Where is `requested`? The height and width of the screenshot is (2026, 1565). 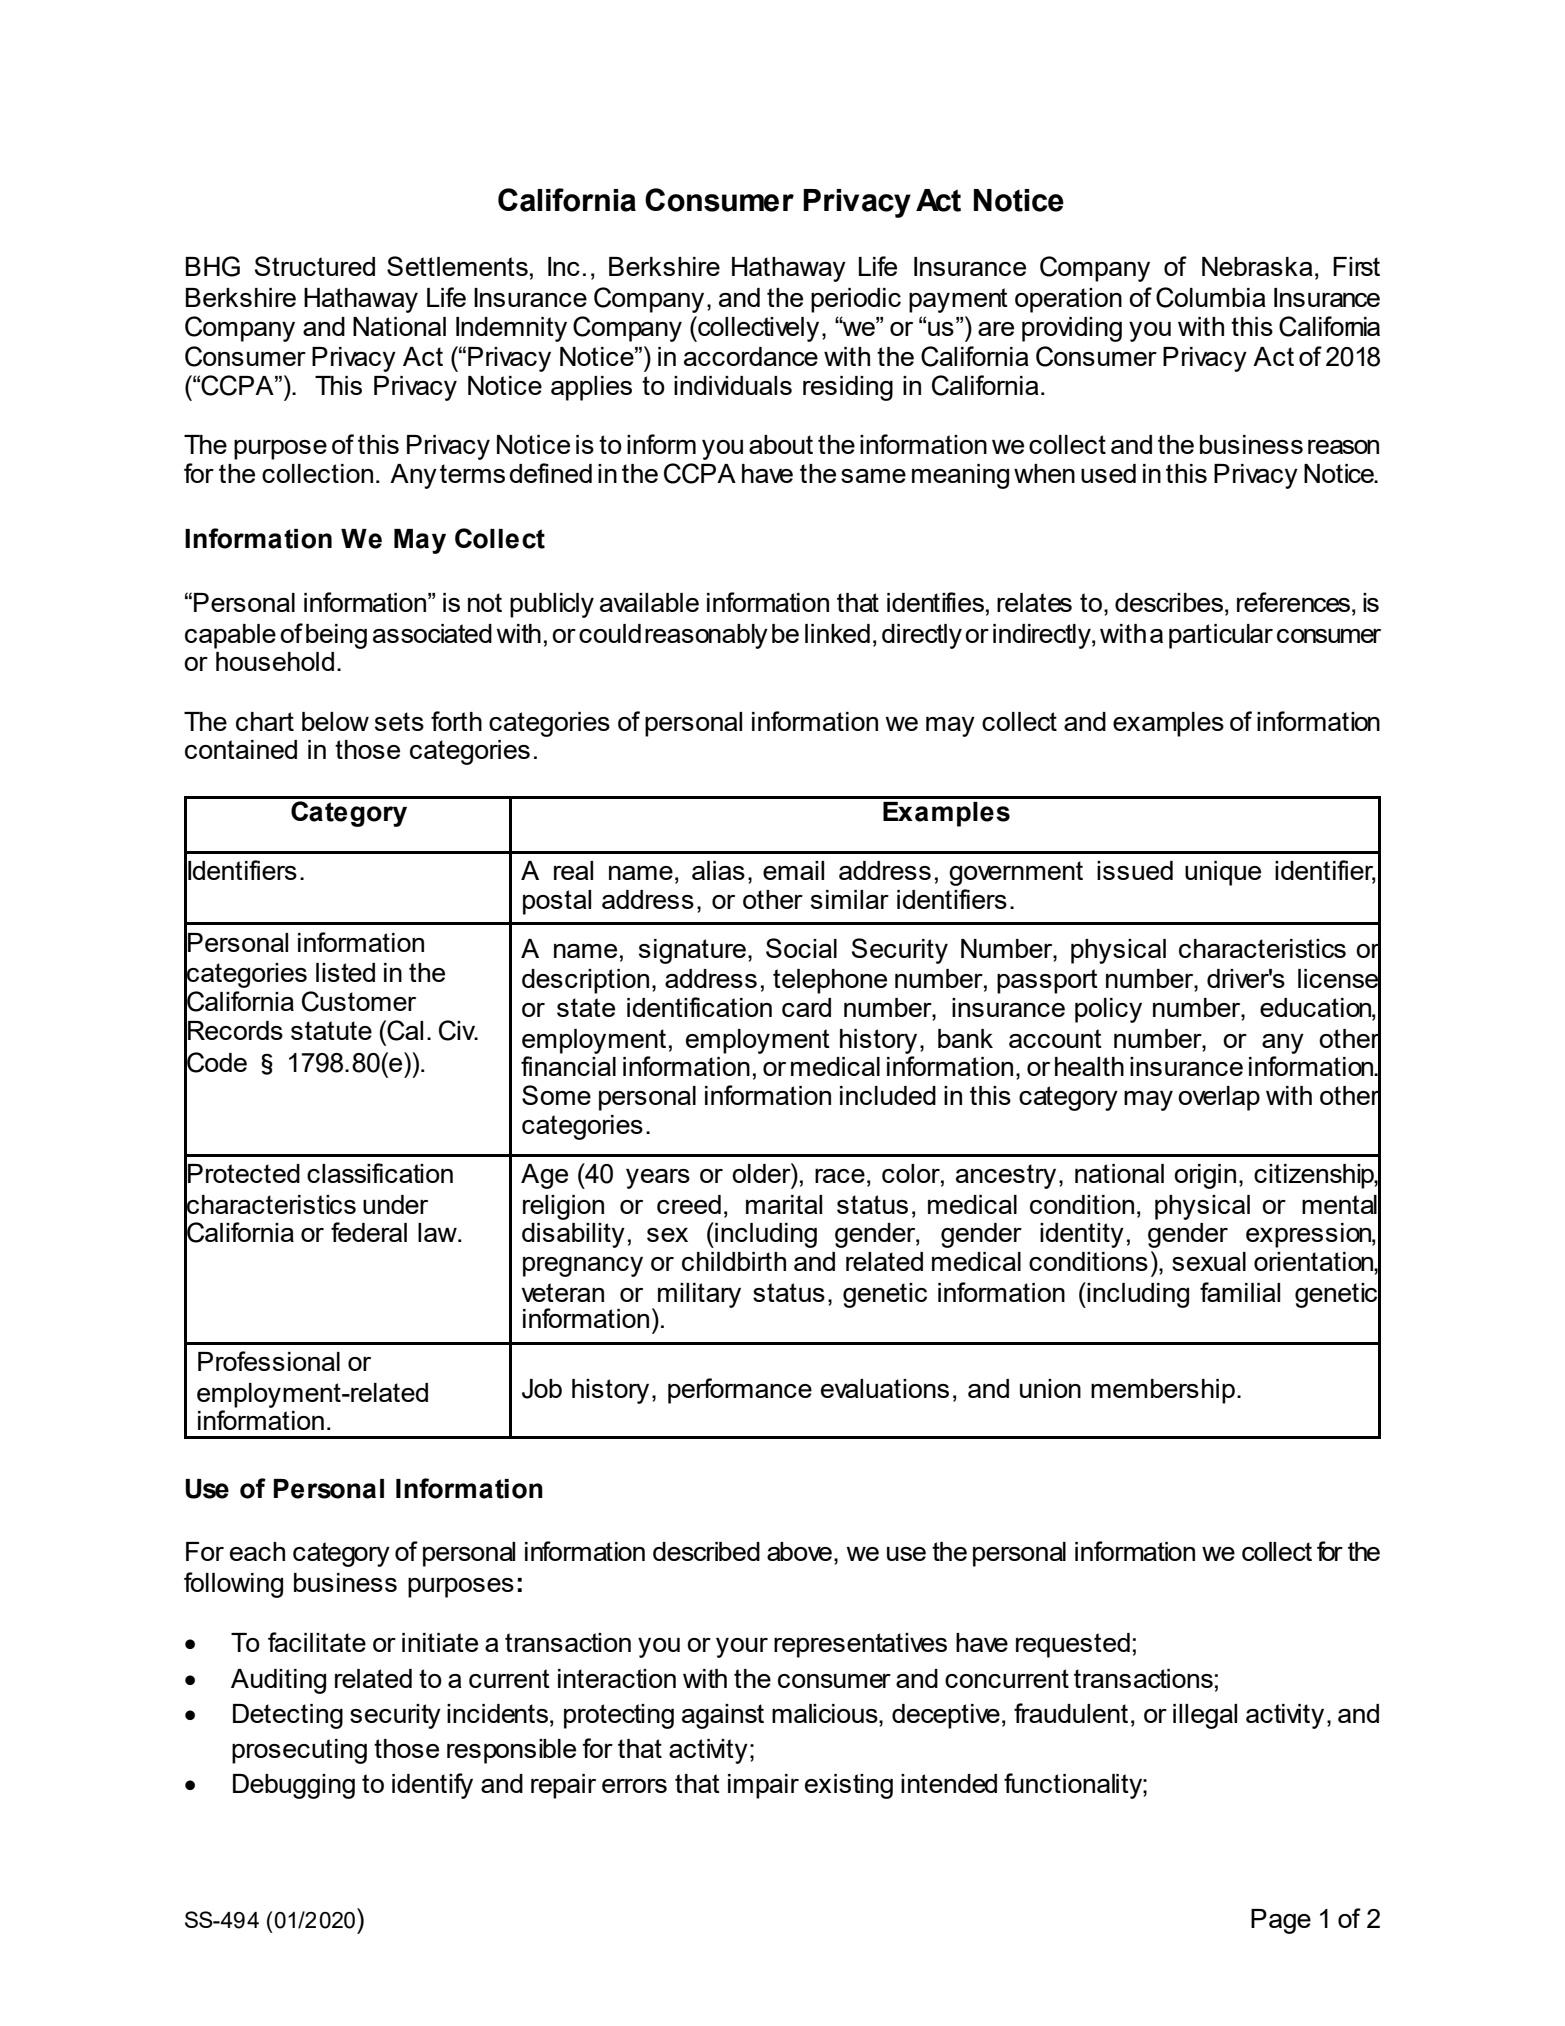
requested is located at coordinates (1073, 1645).
